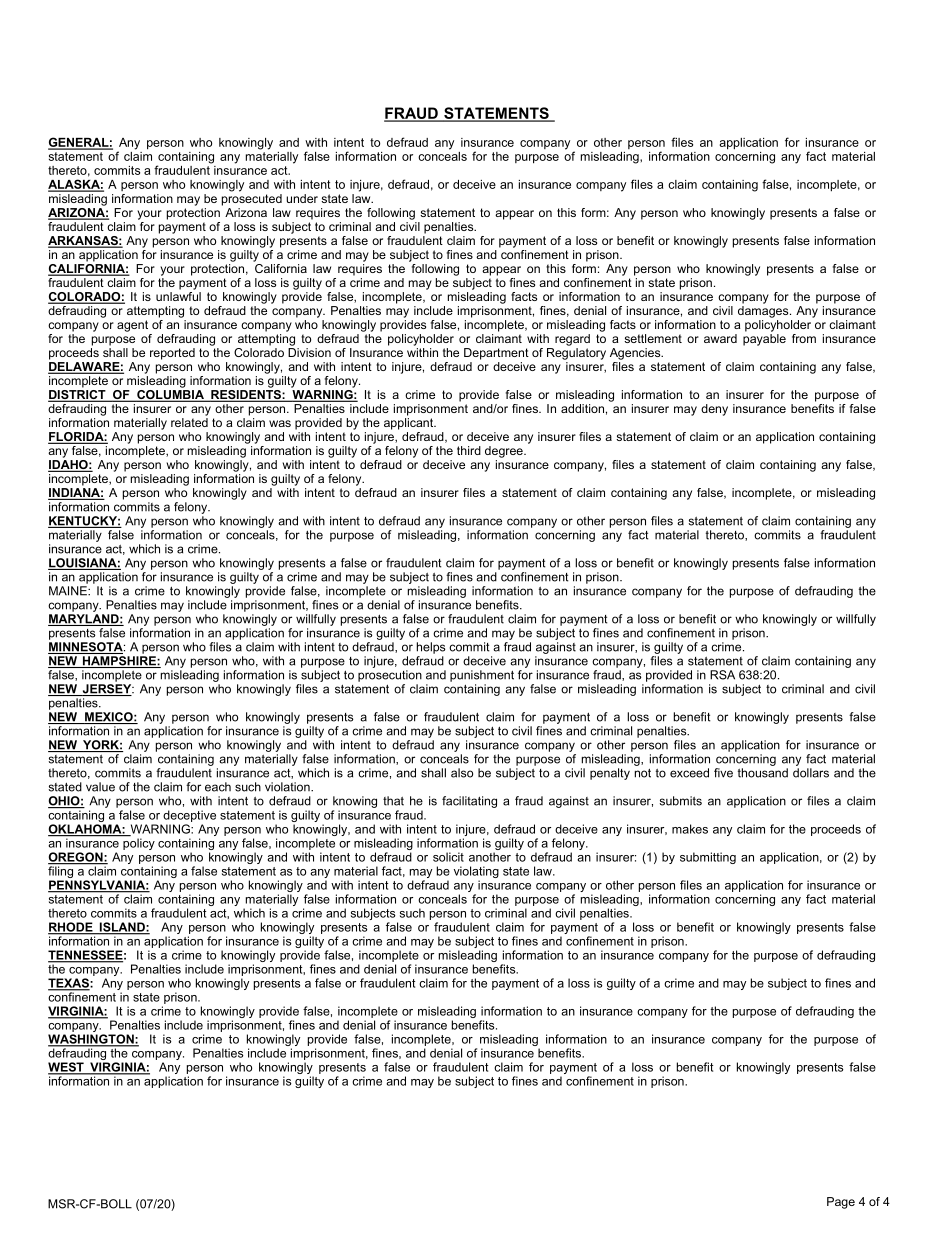 The image size is (952, 1233). I want to click on third, so click(469, 450).
